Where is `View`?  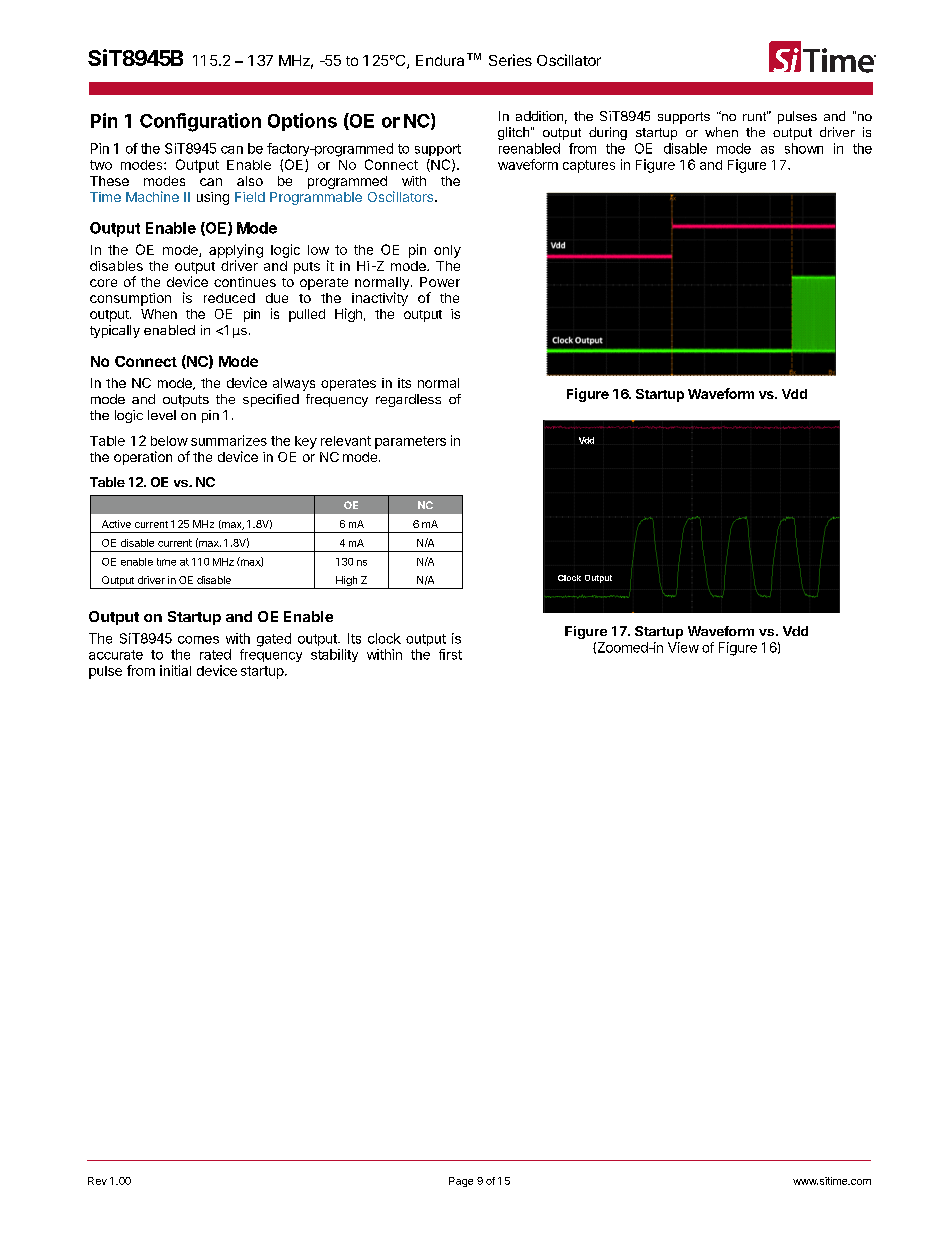
View is located at coordinates (683, 647).
